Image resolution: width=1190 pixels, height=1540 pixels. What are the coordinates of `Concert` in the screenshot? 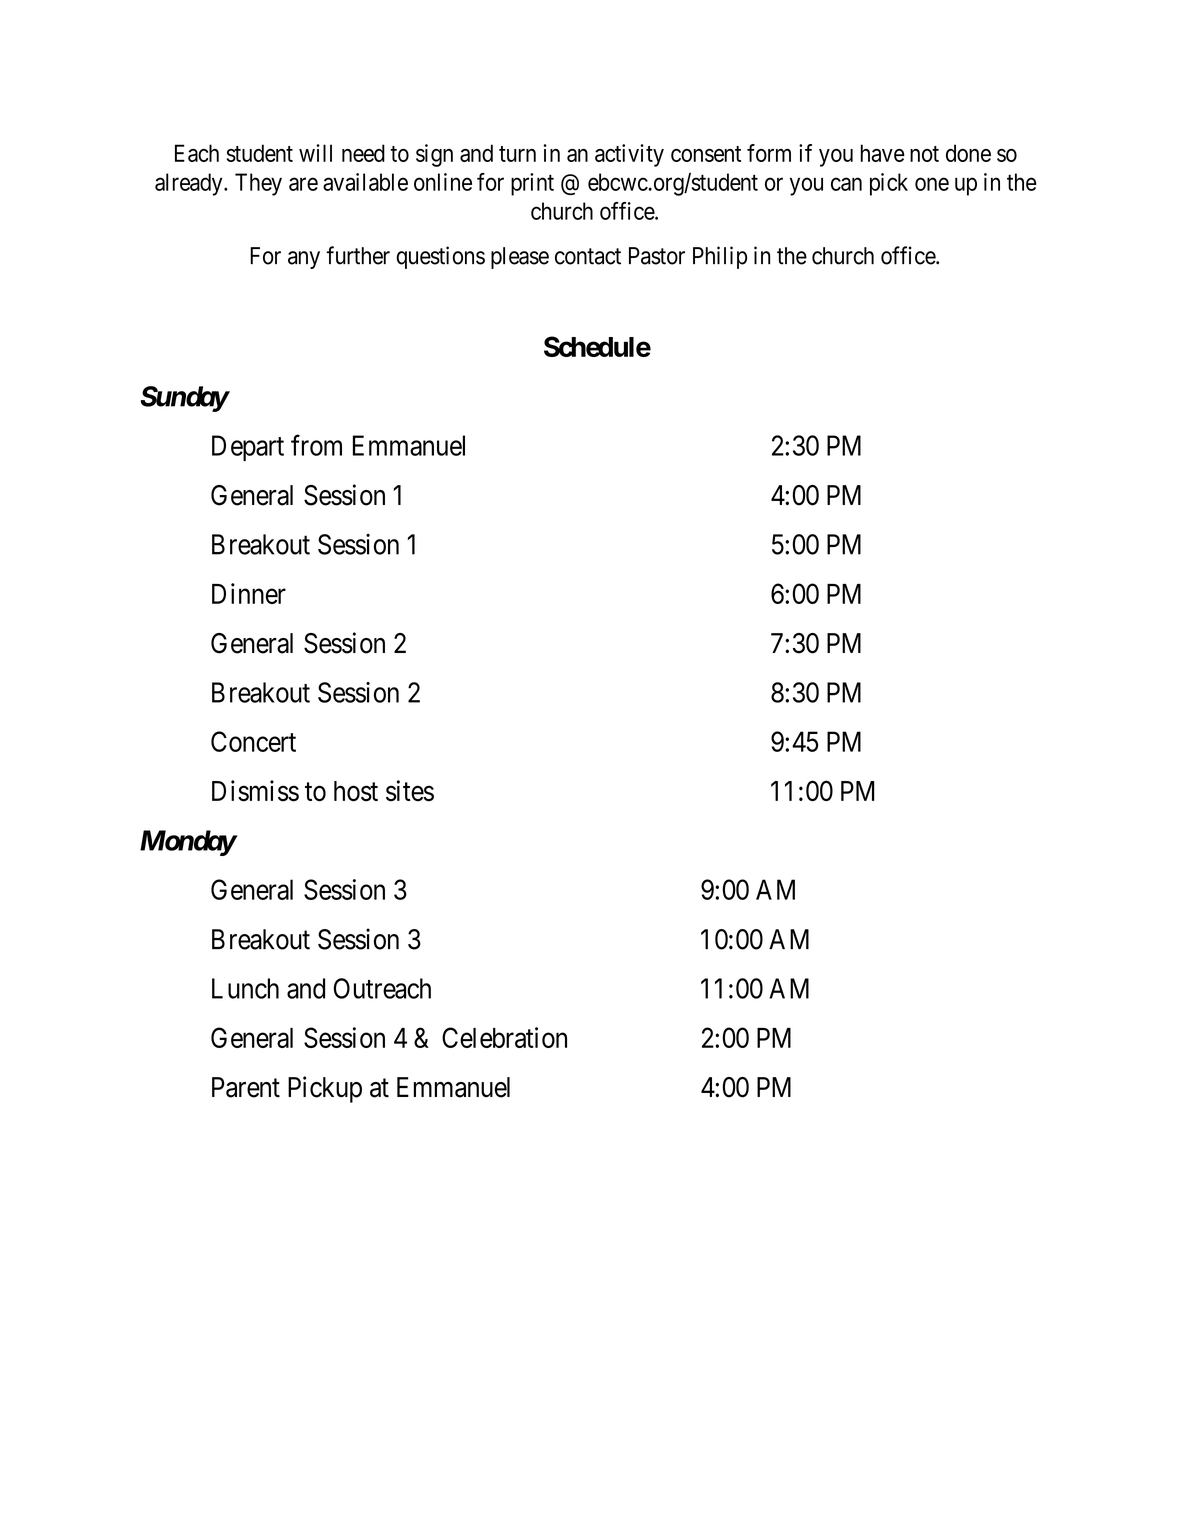 It's located at (253, 741).
